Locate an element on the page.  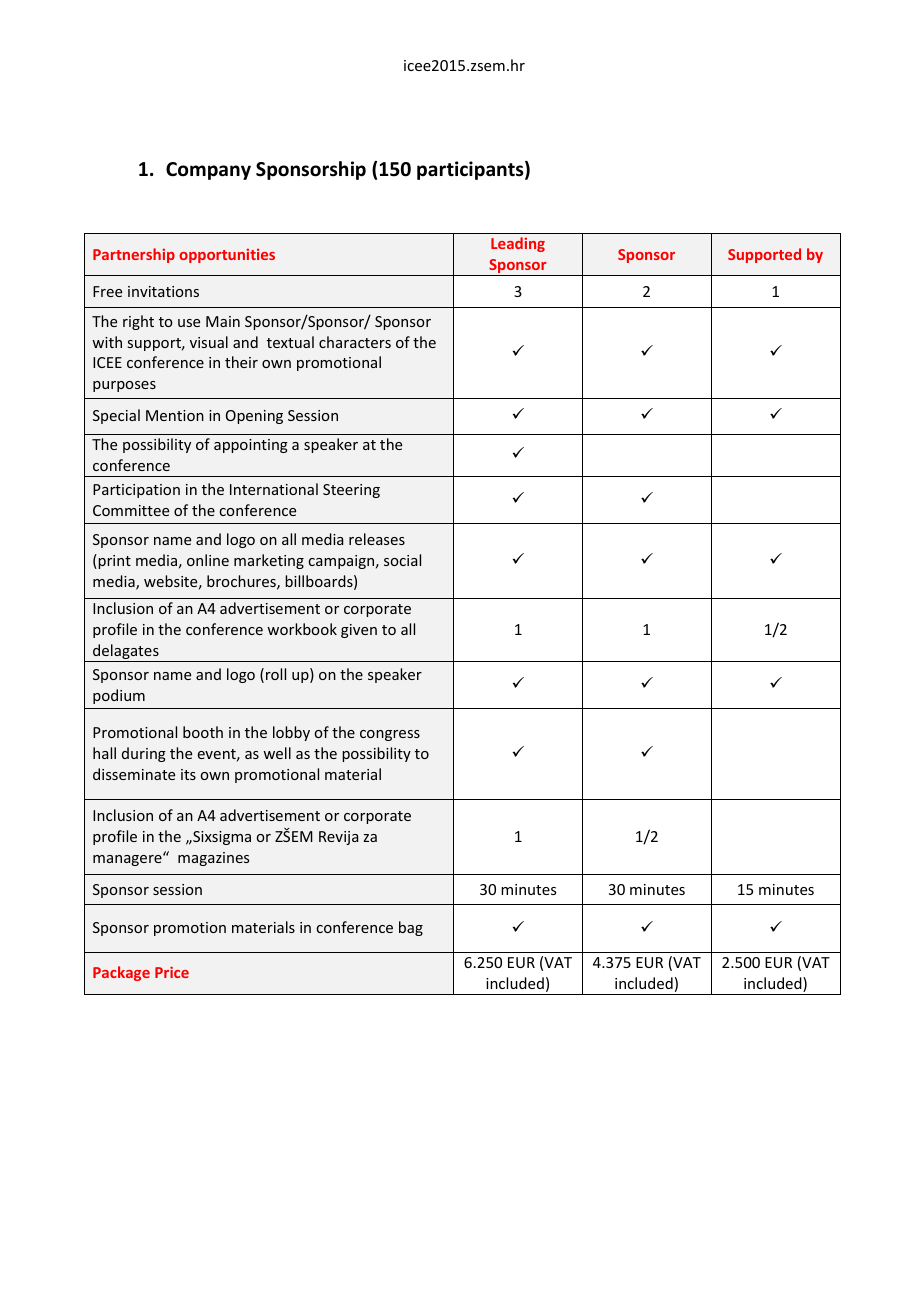
Company is located at coordinates (208, 171).
